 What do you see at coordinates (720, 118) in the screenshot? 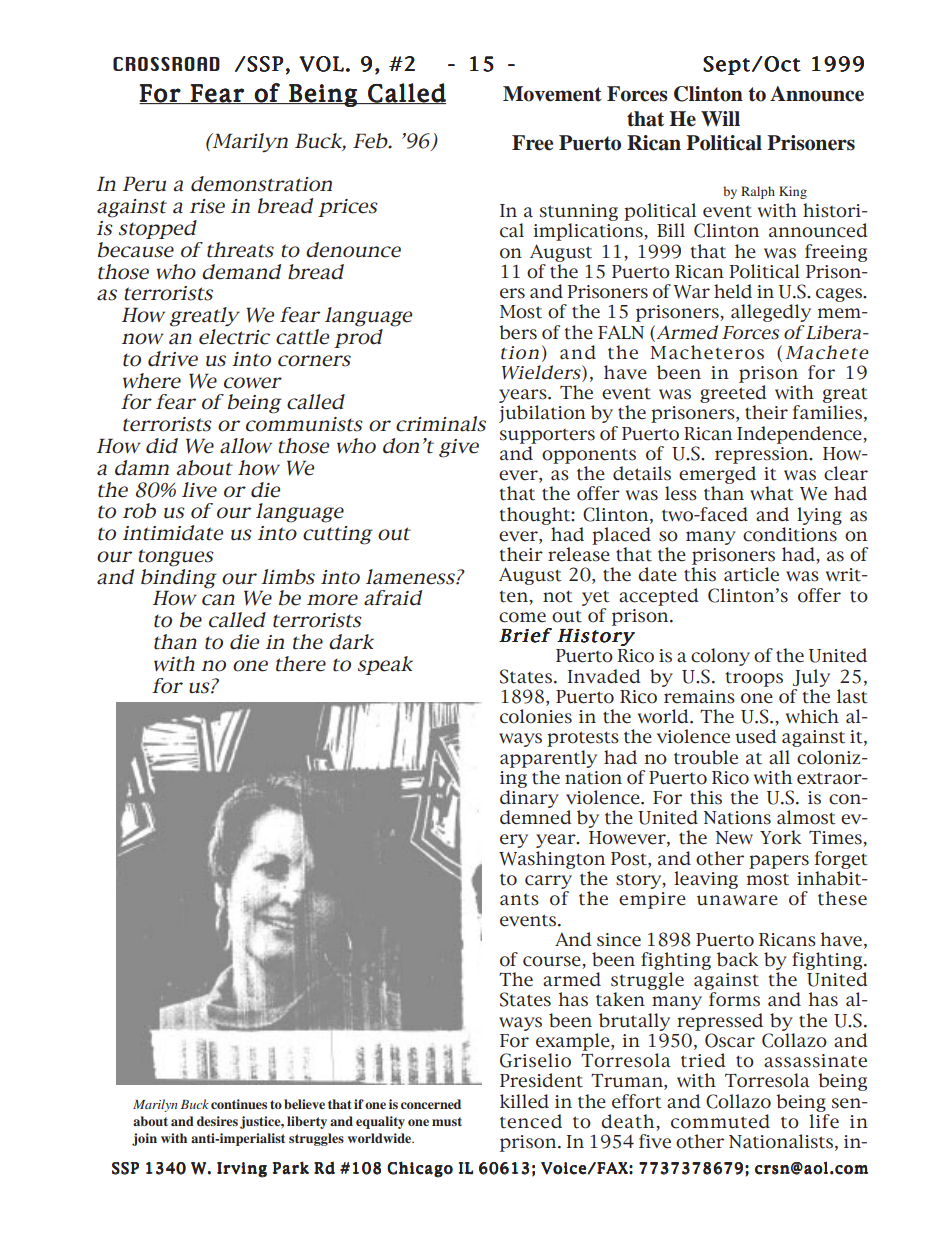
I see `Will` at bounding box center [720, 118].
